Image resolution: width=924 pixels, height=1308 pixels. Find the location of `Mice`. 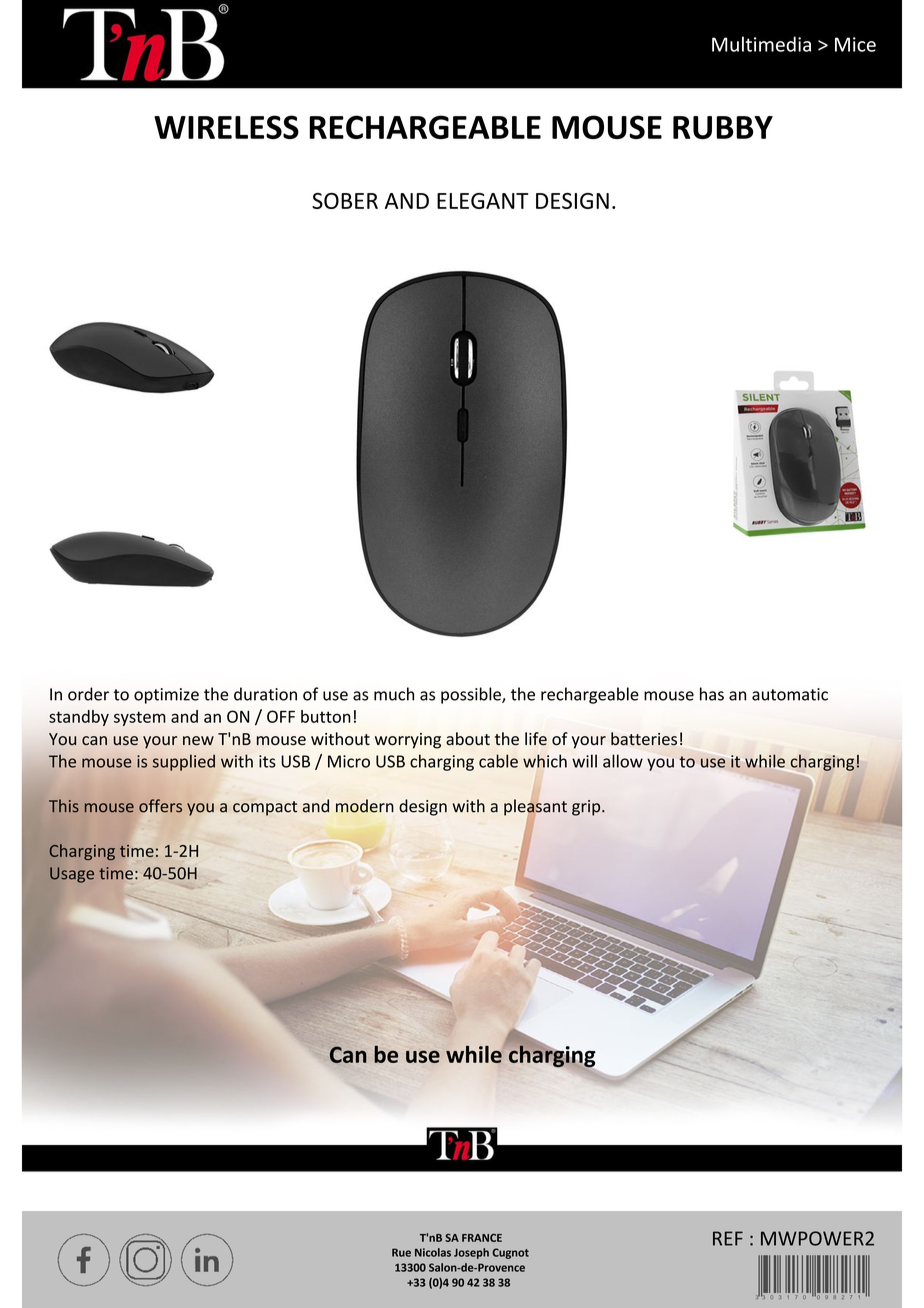

Mice is located at coordinates (855, 44).
